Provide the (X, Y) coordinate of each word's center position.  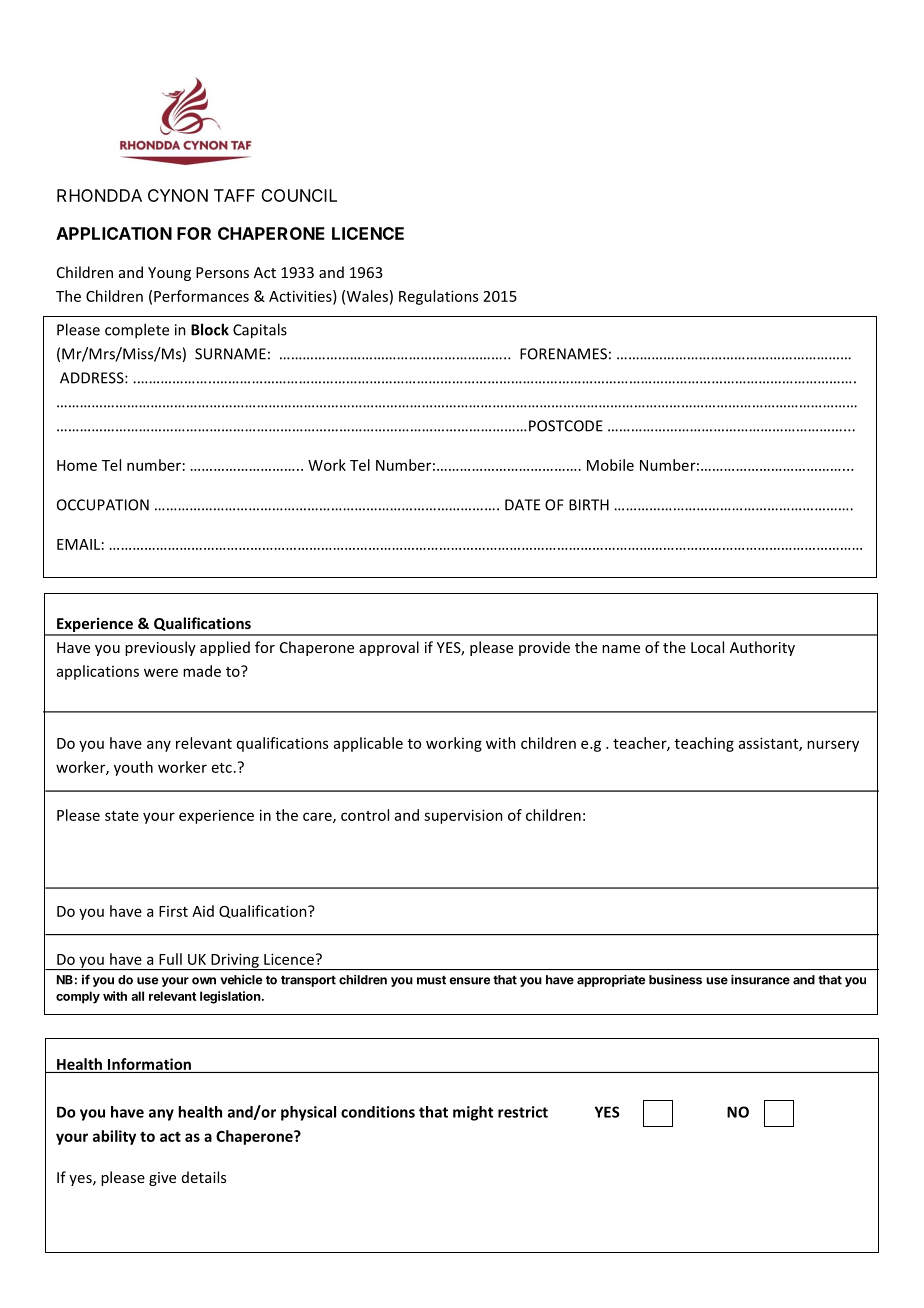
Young (169, 274)
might (473, 1113)
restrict (523, 1112)
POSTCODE (566, 426)
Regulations (438, 297)
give (162, 1179)
